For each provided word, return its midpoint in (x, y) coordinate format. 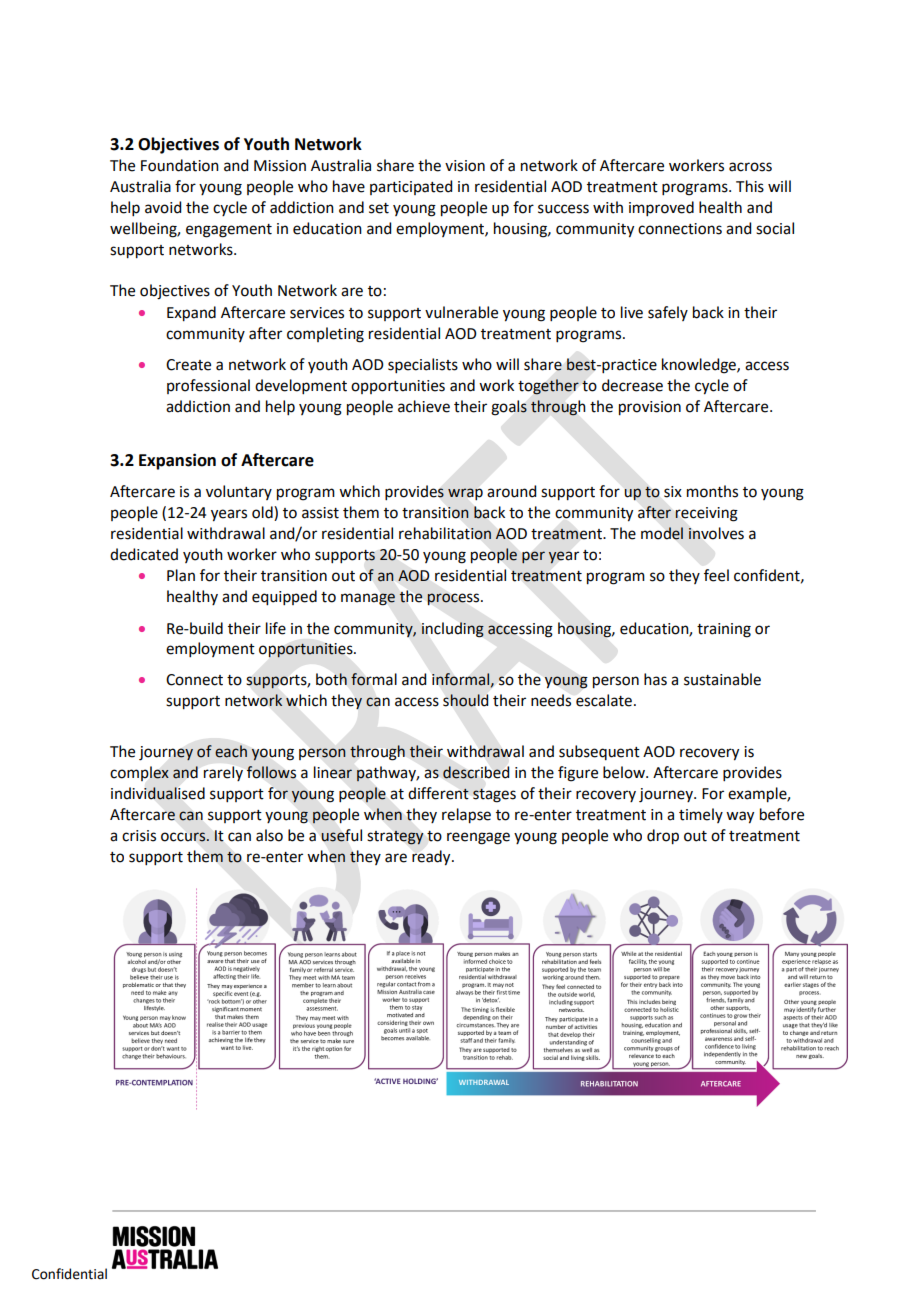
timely (701, 815)
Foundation (180, 165)
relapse (466, 816)
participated (411, 187)
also (269, 835)
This (750, 186)
